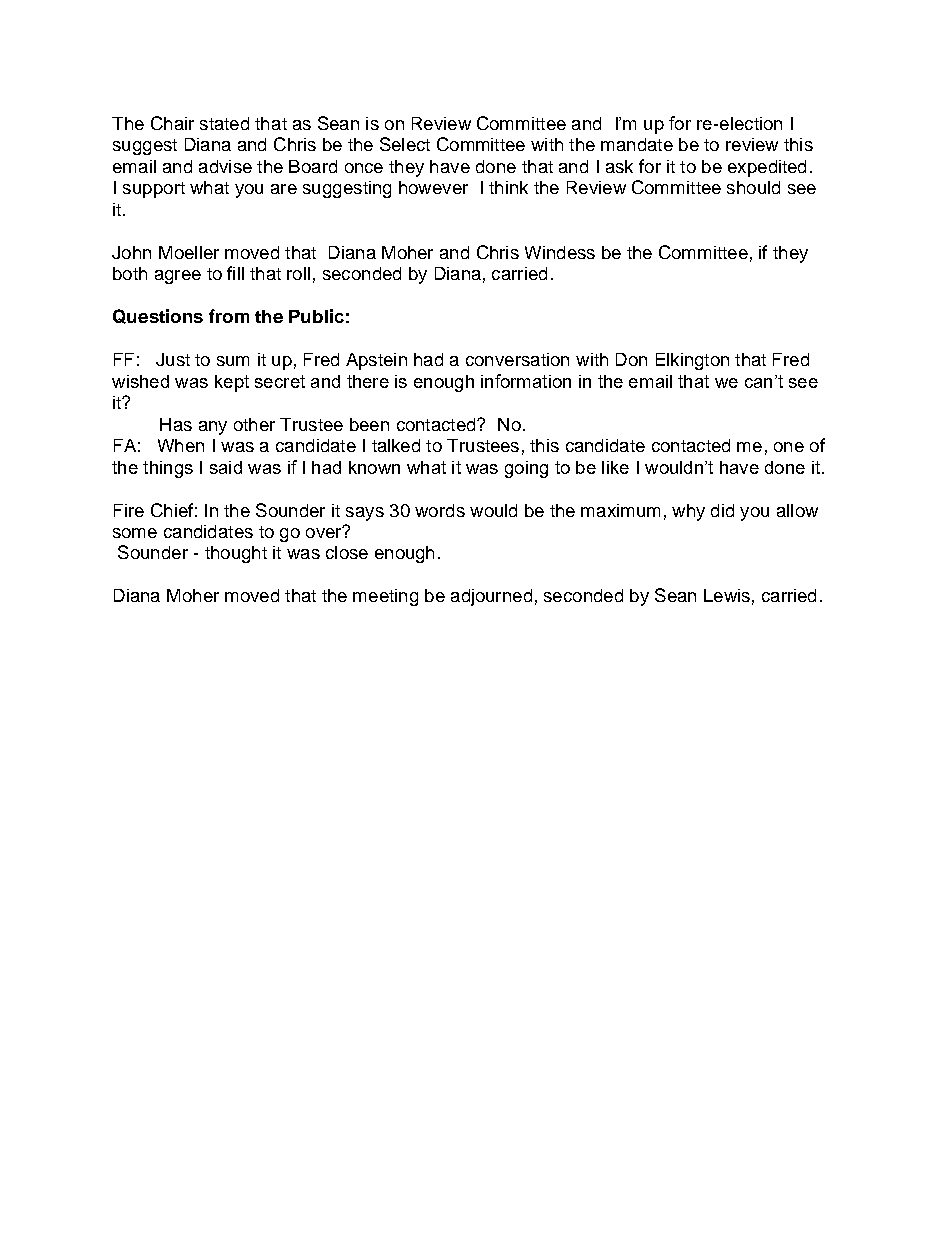  I want to click on conversation, so click(517, 359).
